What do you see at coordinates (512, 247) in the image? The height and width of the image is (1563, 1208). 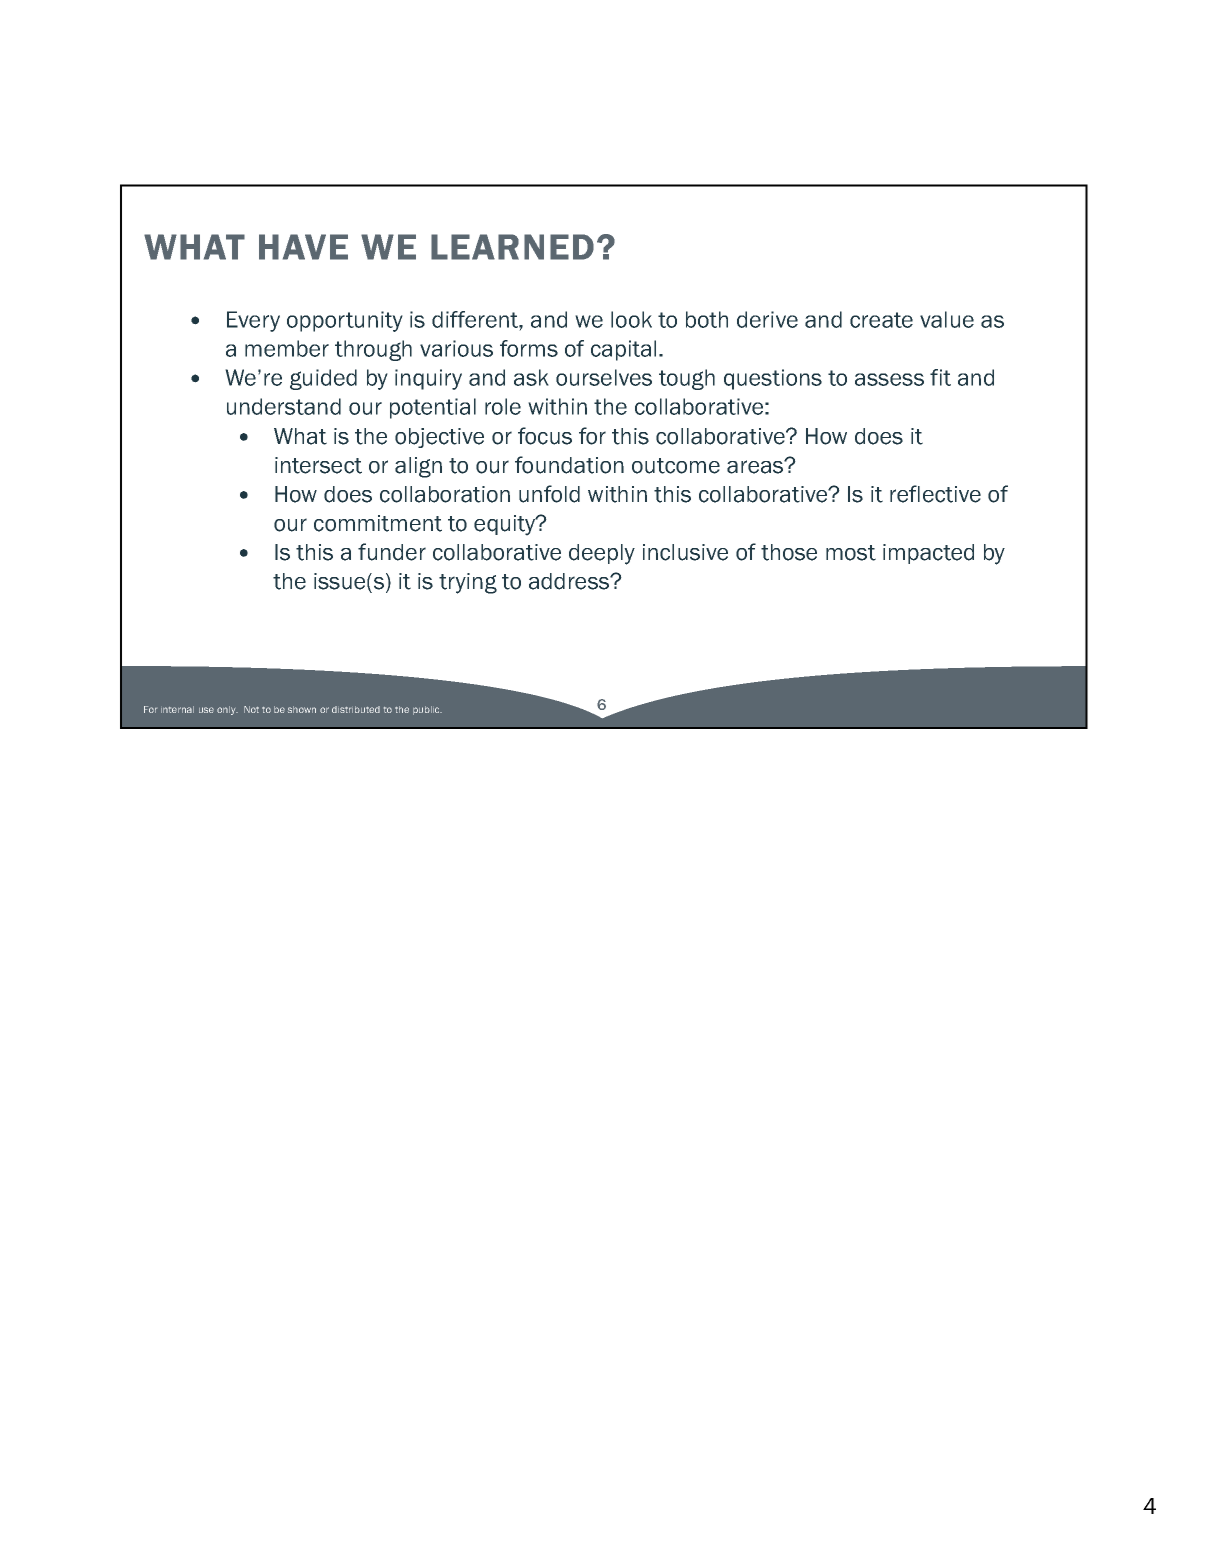 I see `LEARNED` at bounding box center [512, 247].
